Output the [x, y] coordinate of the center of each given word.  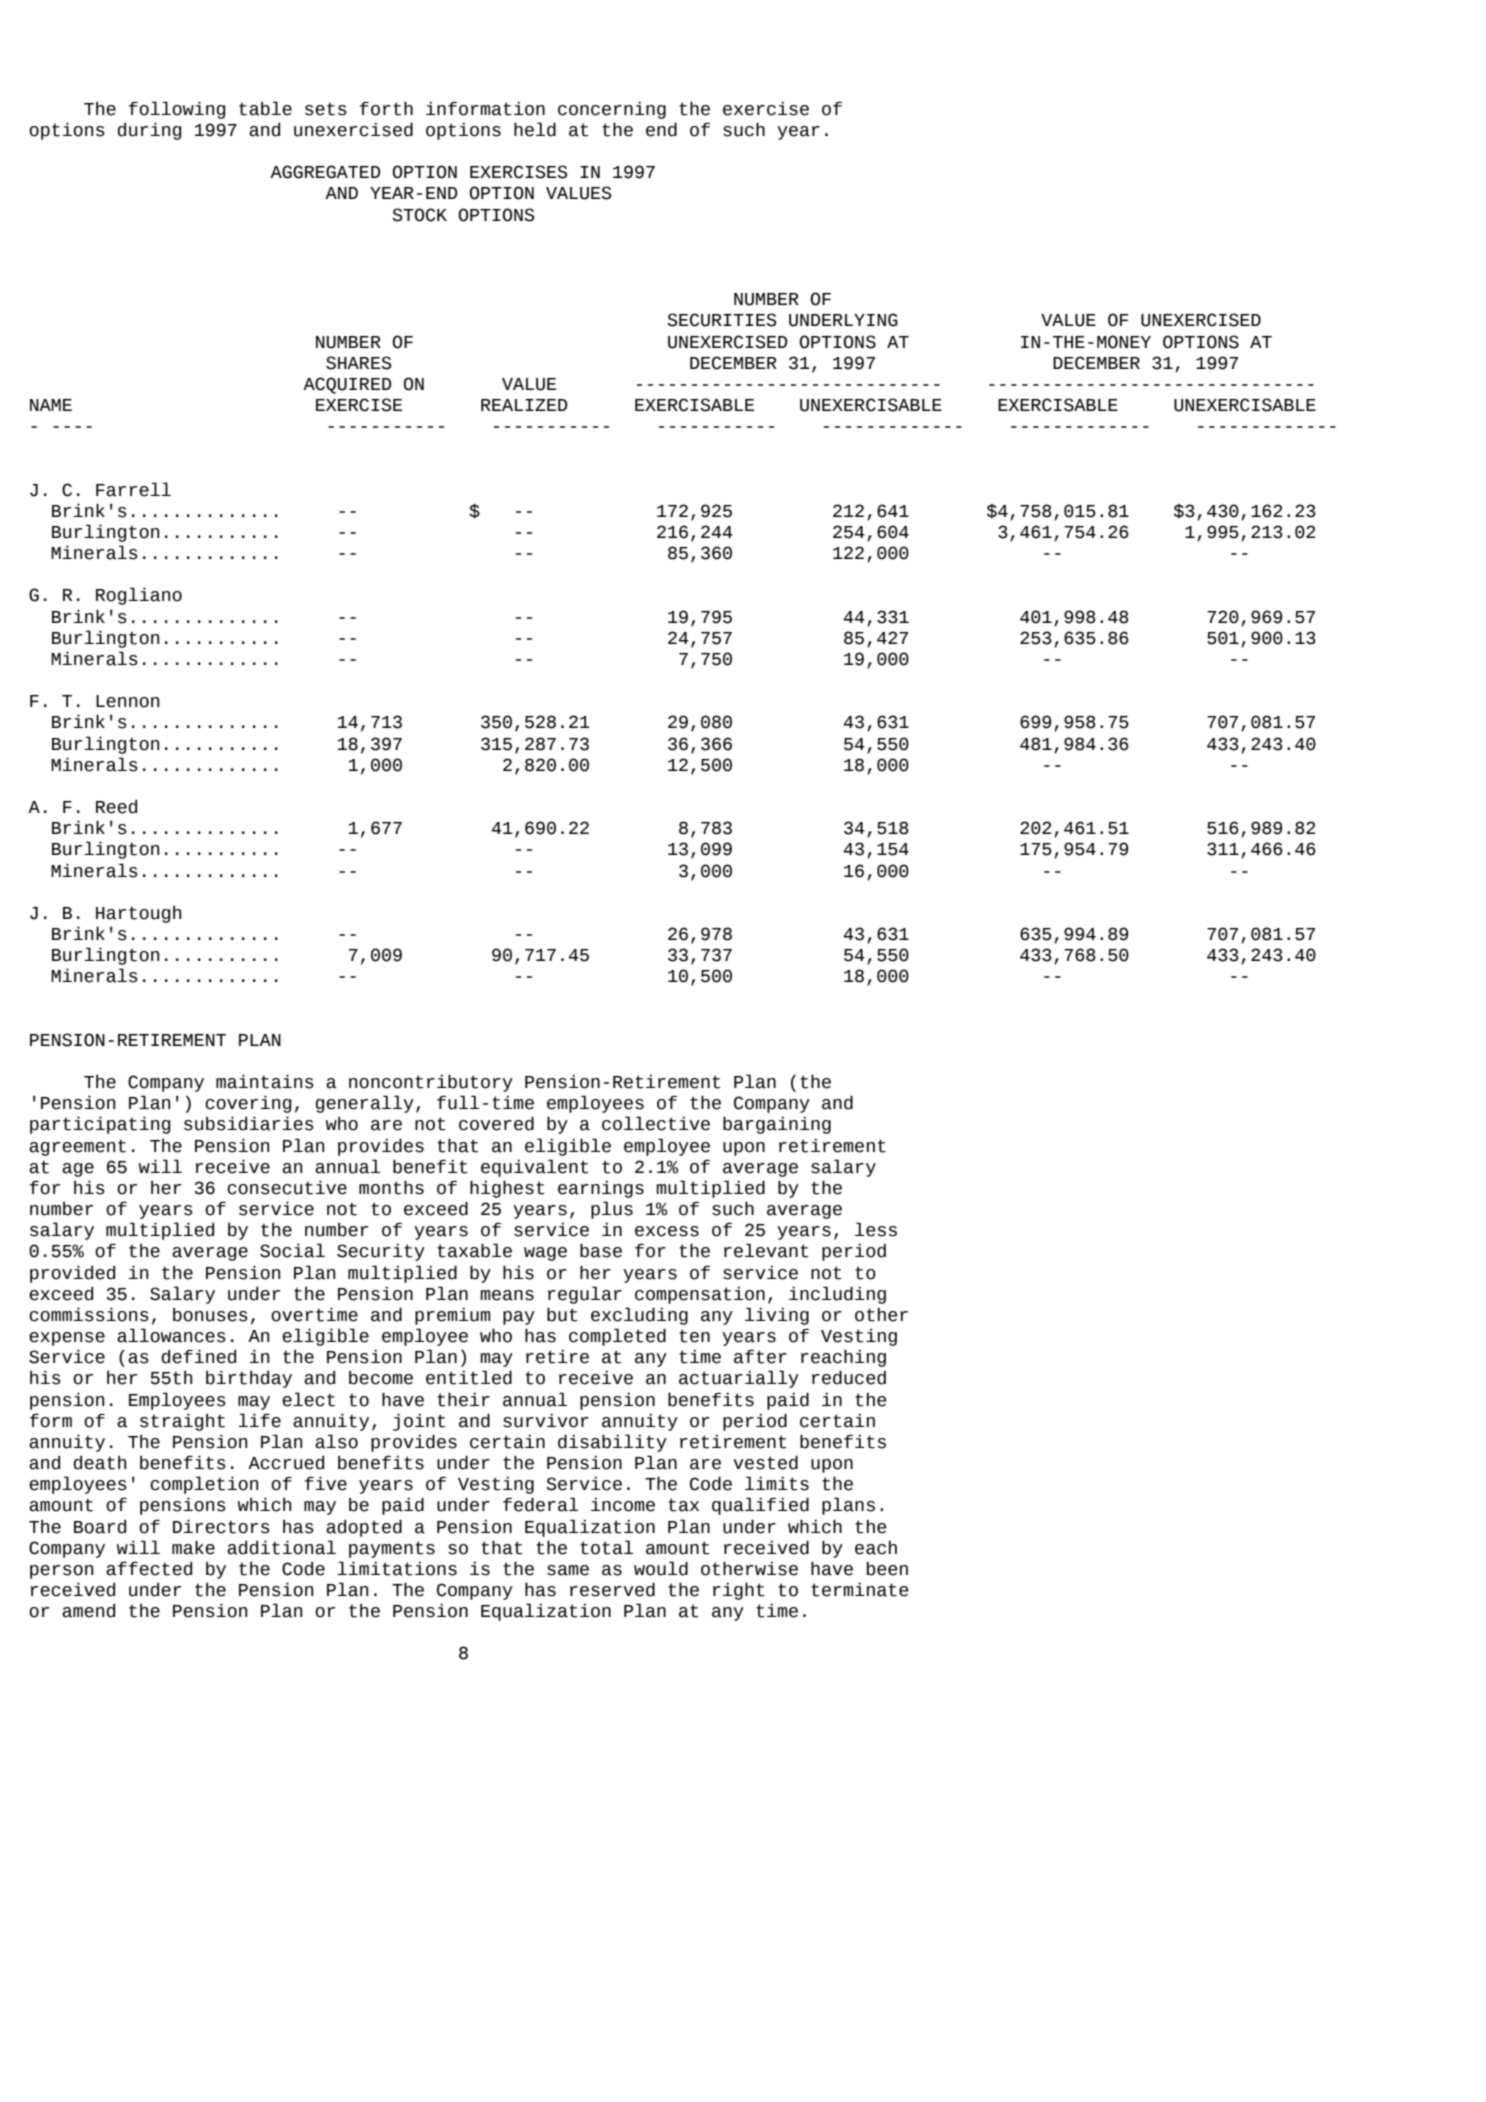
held [535, 129]
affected [149, 1568]
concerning [612, 110]
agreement [77, 1147]
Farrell [133, 489]
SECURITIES [722, 320]
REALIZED [524, 405]
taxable [474, 1250]
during [149, 131]
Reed [116, 807]
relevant [766, 1250]
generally [365, 1104]
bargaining [777, 1125]
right [739, 1591]
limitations [397, 1568]
